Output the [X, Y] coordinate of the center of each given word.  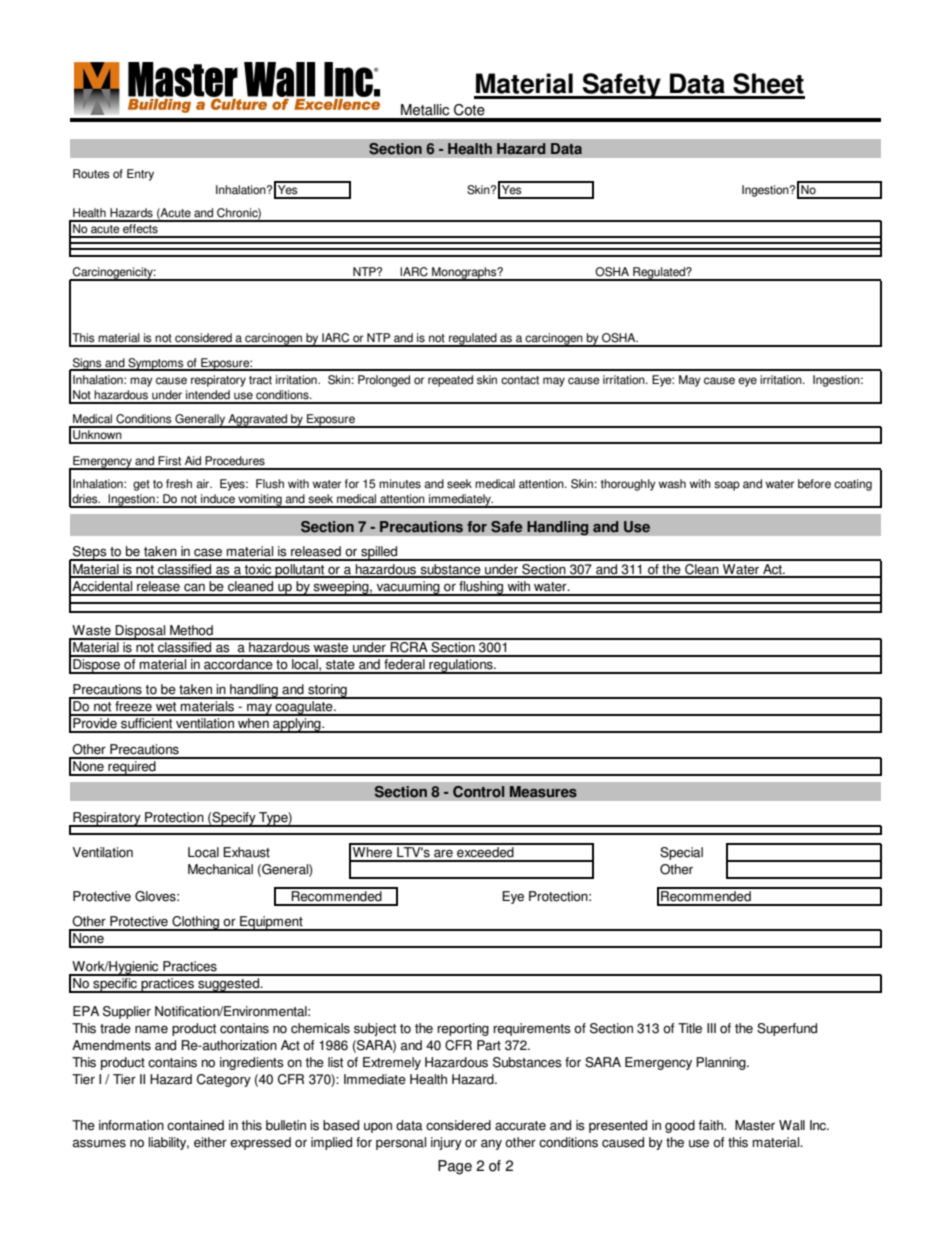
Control [479, 792]
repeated [450, 381]
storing [327, 691]
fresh [179, 484]
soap [727, 486]
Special [681, 853]
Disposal [141, 632]
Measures [543, 792]
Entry [140, 175]
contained [195, 1125]
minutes [400, 484]
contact [520, 380]
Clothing [195, 923]
